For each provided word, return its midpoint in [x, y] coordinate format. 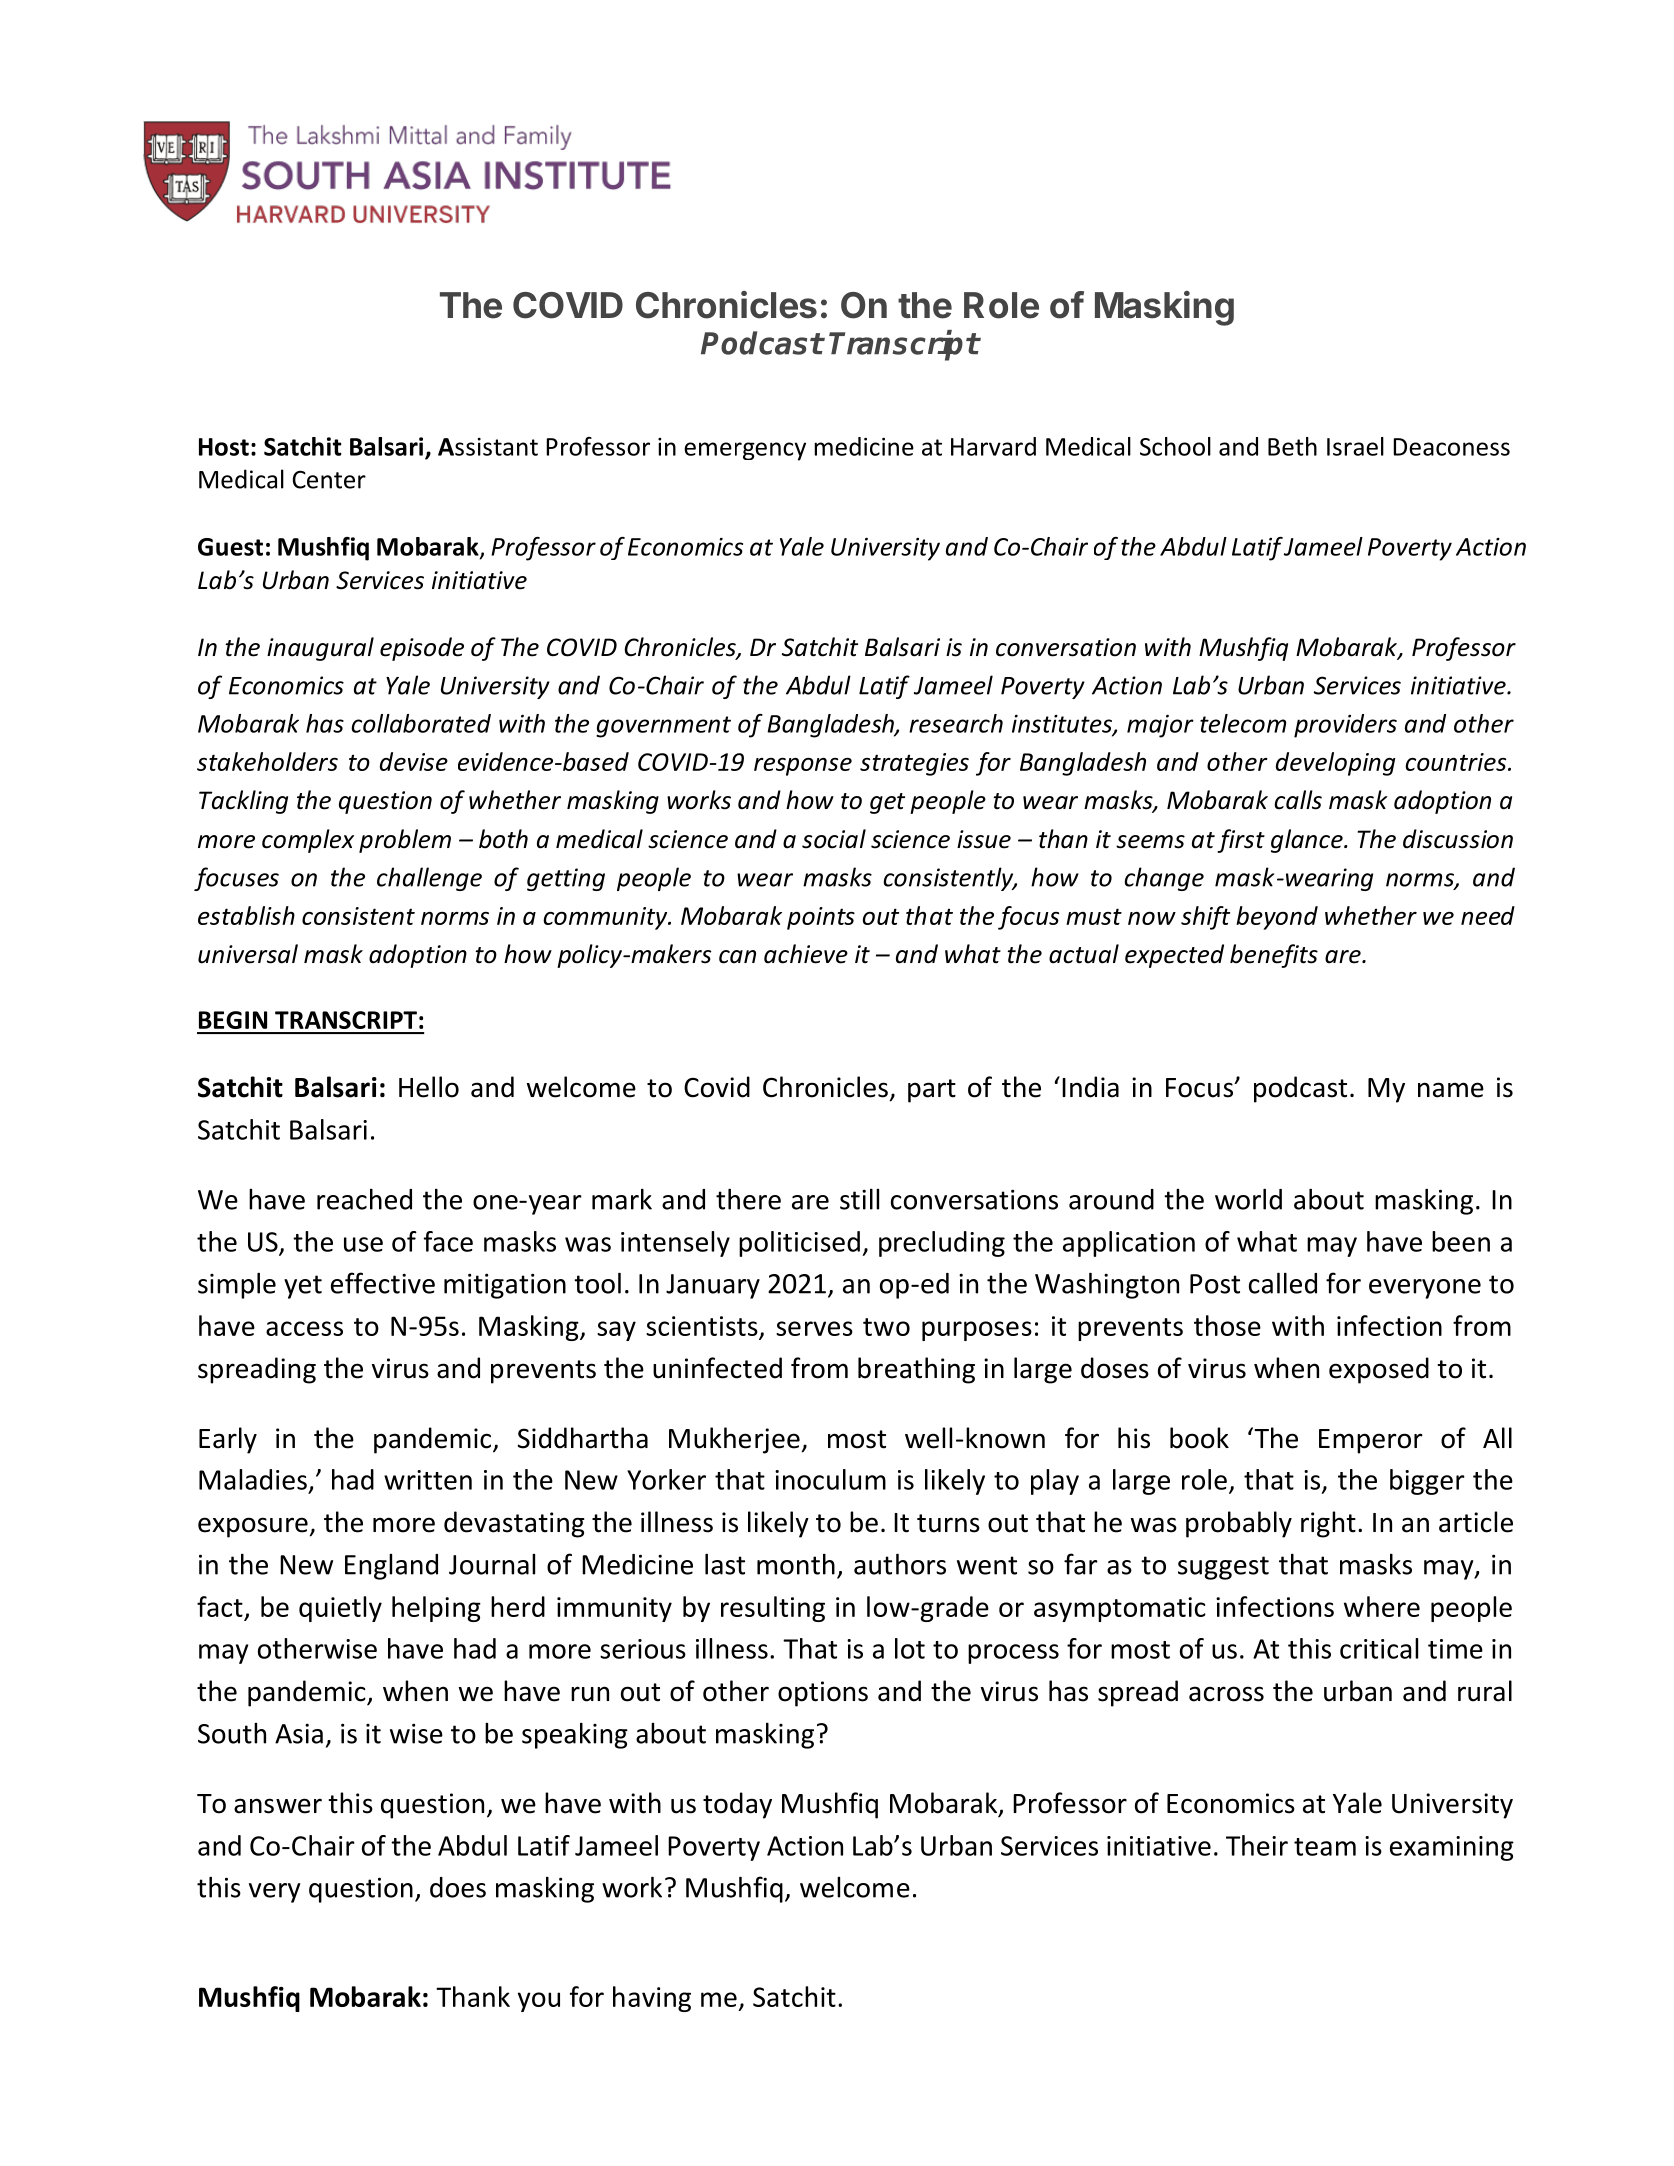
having [652, 1999]
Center [329, 479]
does [458, 1887]
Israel [1355, 446]
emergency [745, 451]
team [1325, 1847]
